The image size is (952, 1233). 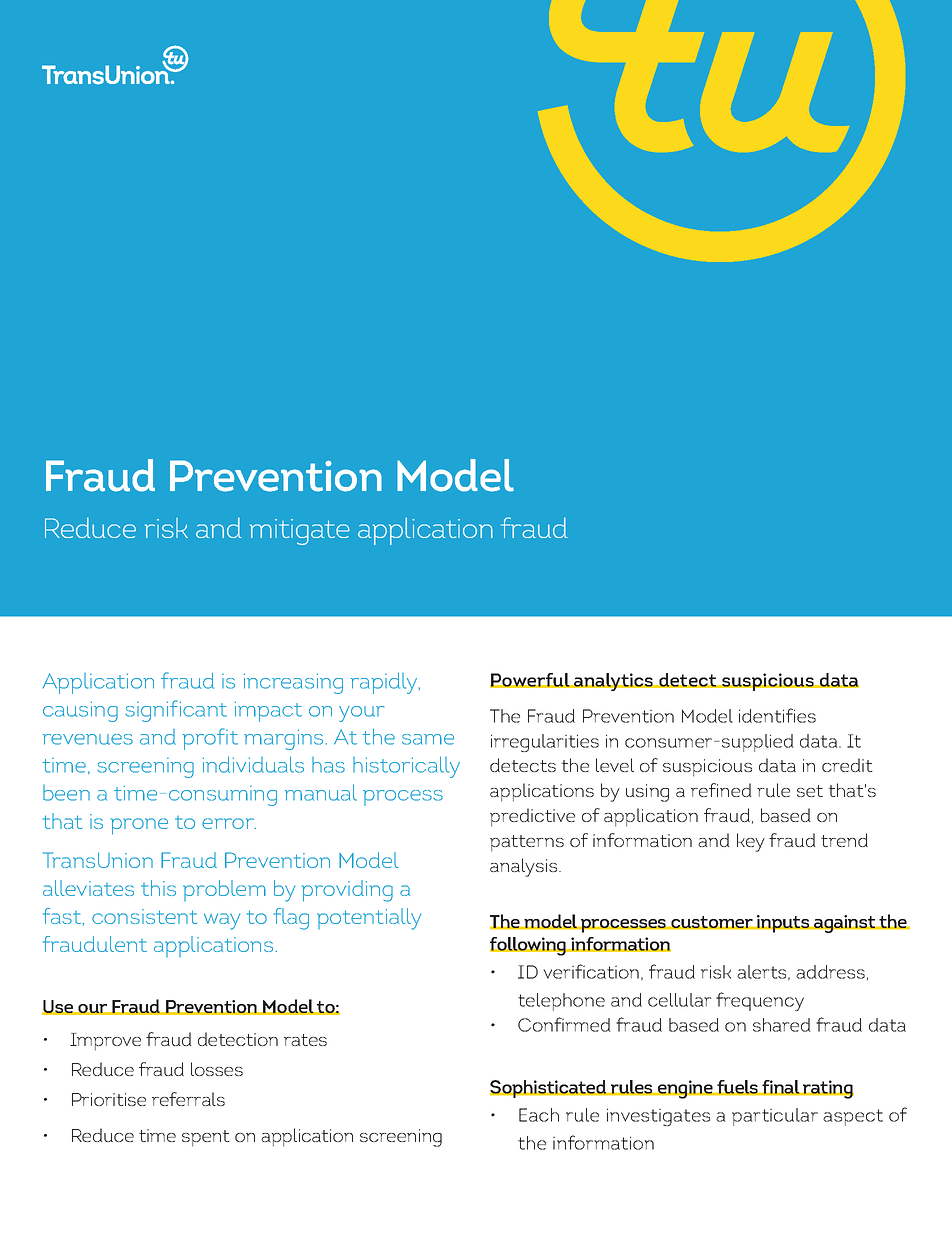 What do you see at coordinates (539, 1115) in the document?
I see `Each` at bounding box center [539, 1115].
